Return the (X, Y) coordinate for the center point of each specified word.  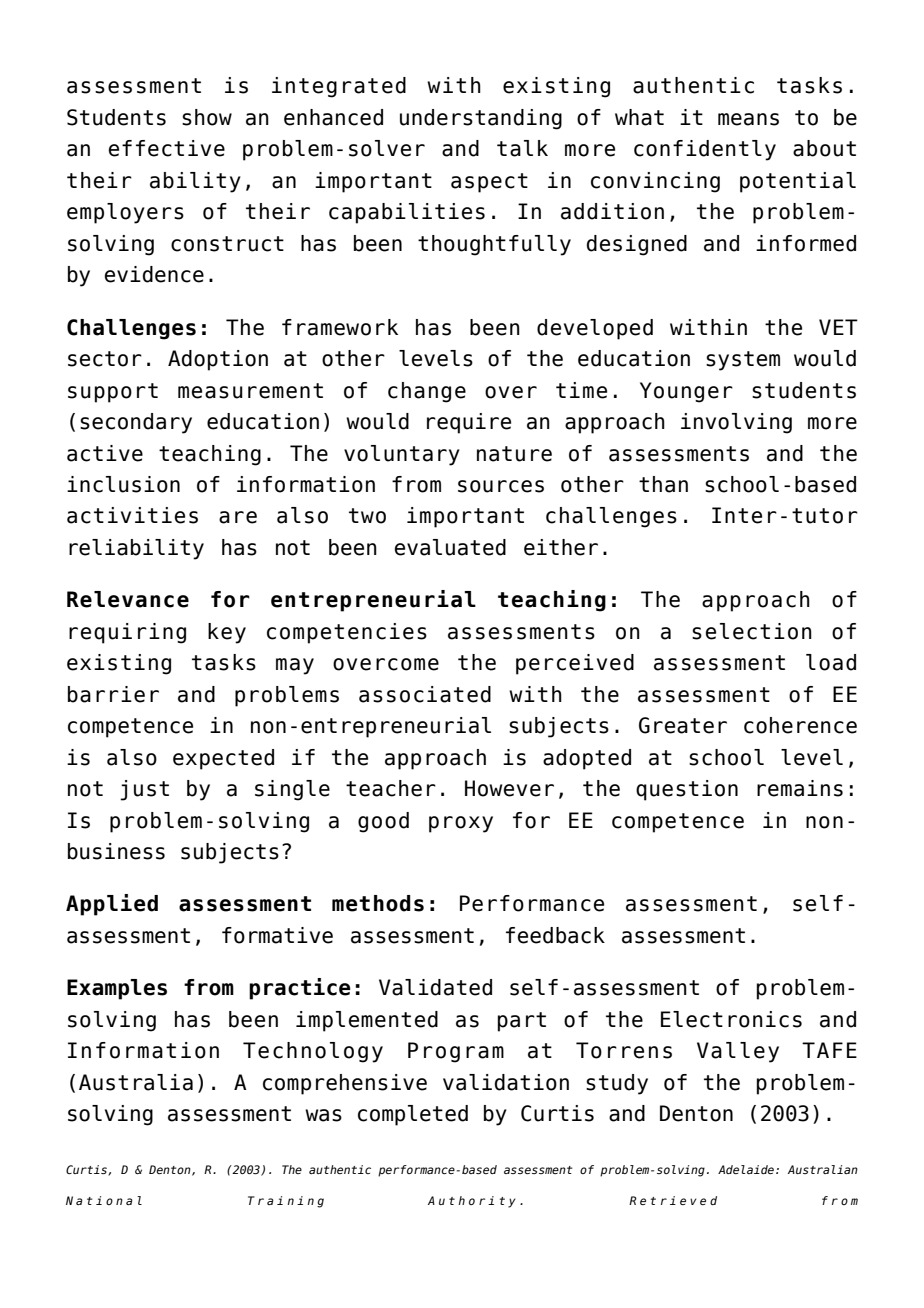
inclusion (123, 484)
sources (501, 486)
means (748, 119)
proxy (461, 824)
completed (413, 1115)
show (207, 117)
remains (800, 788)
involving (736, 423)
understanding (481, 119)
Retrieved (673, 1200)
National (104, 1200)
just (144, 790)
